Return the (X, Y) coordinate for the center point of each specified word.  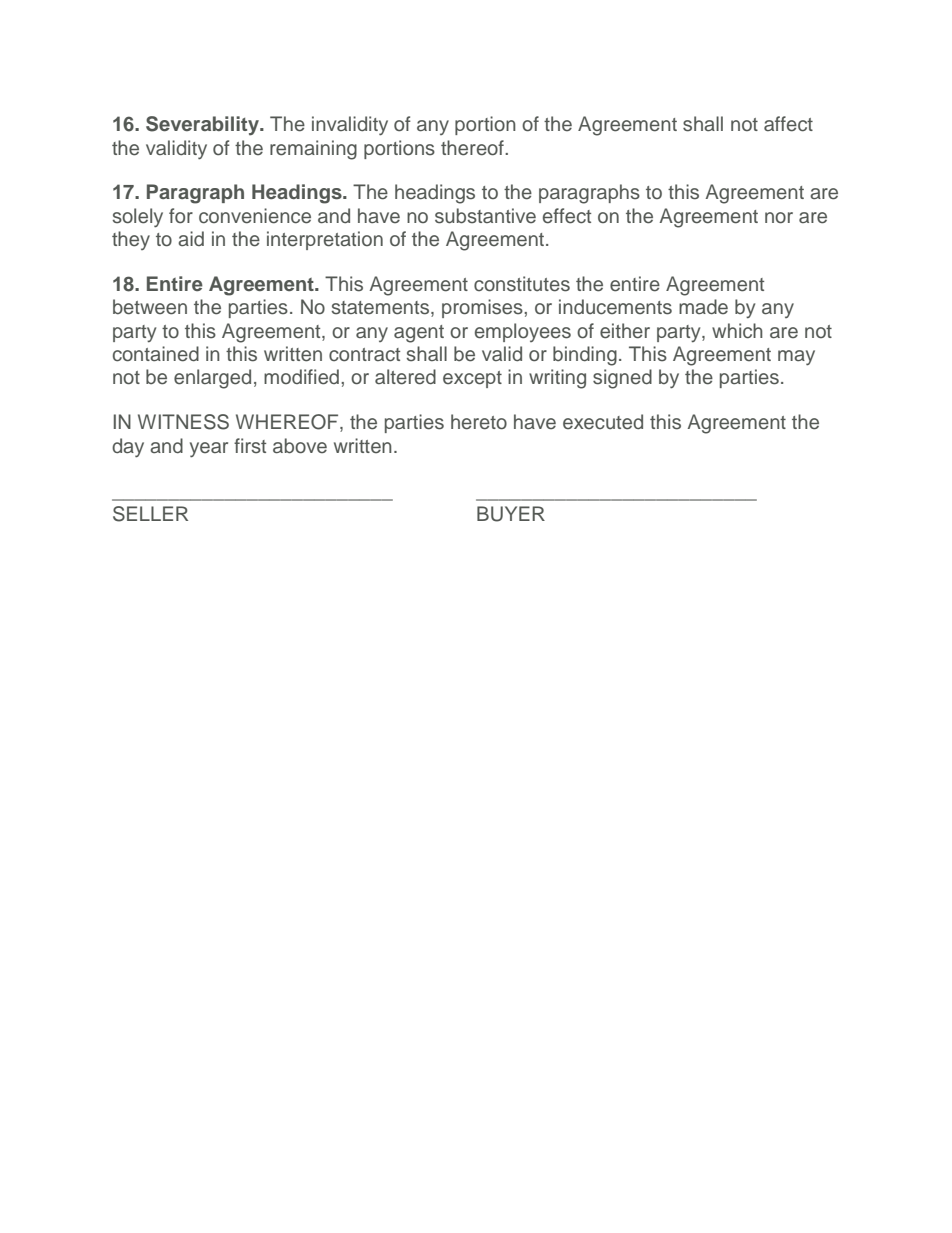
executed (603, 422)
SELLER (150, 514)
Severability (204, 126)
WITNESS (183, 422)
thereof (473, 148)
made (703, 307)
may (796, 358)
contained (156, 354)
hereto (479, 422)
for (181, 215)
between (150, 307)
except (472, 379)
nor (779, 217)
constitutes (522, 284)
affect (788, 124)
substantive (485, 216)
